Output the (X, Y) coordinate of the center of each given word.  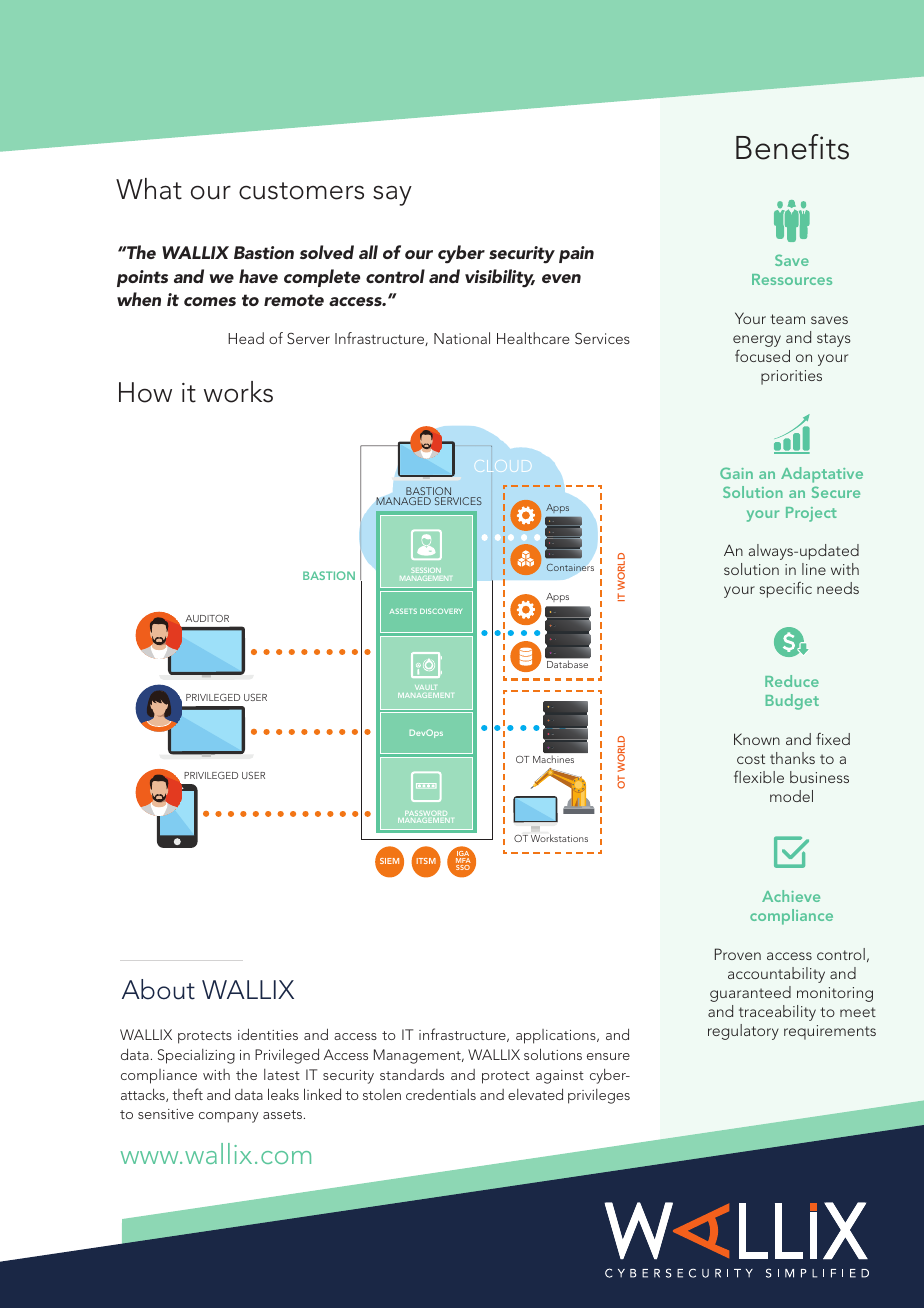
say (392, 195)
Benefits (792, 147)
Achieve (791, 896)
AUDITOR (207, 618)
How (145, 392)
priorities (791, 377)
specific (786, 590)
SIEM (389, 861)
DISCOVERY (441, 611)
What (149, 189)
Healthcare (533, 338)
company (229, 1117)
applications (557, 1036)
